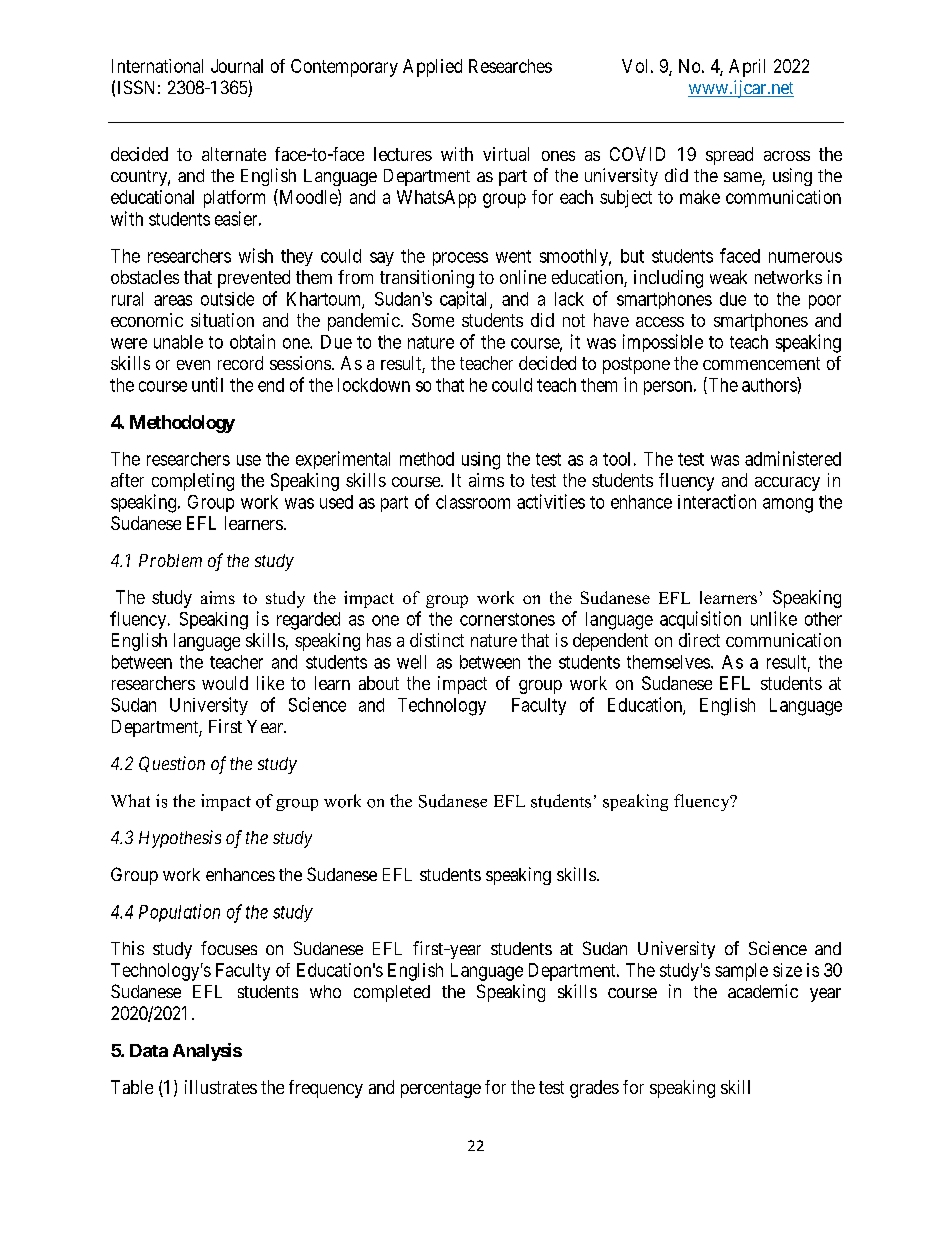 The image size is (952, 1233). I want to click on Researches, so click(510, 66).
